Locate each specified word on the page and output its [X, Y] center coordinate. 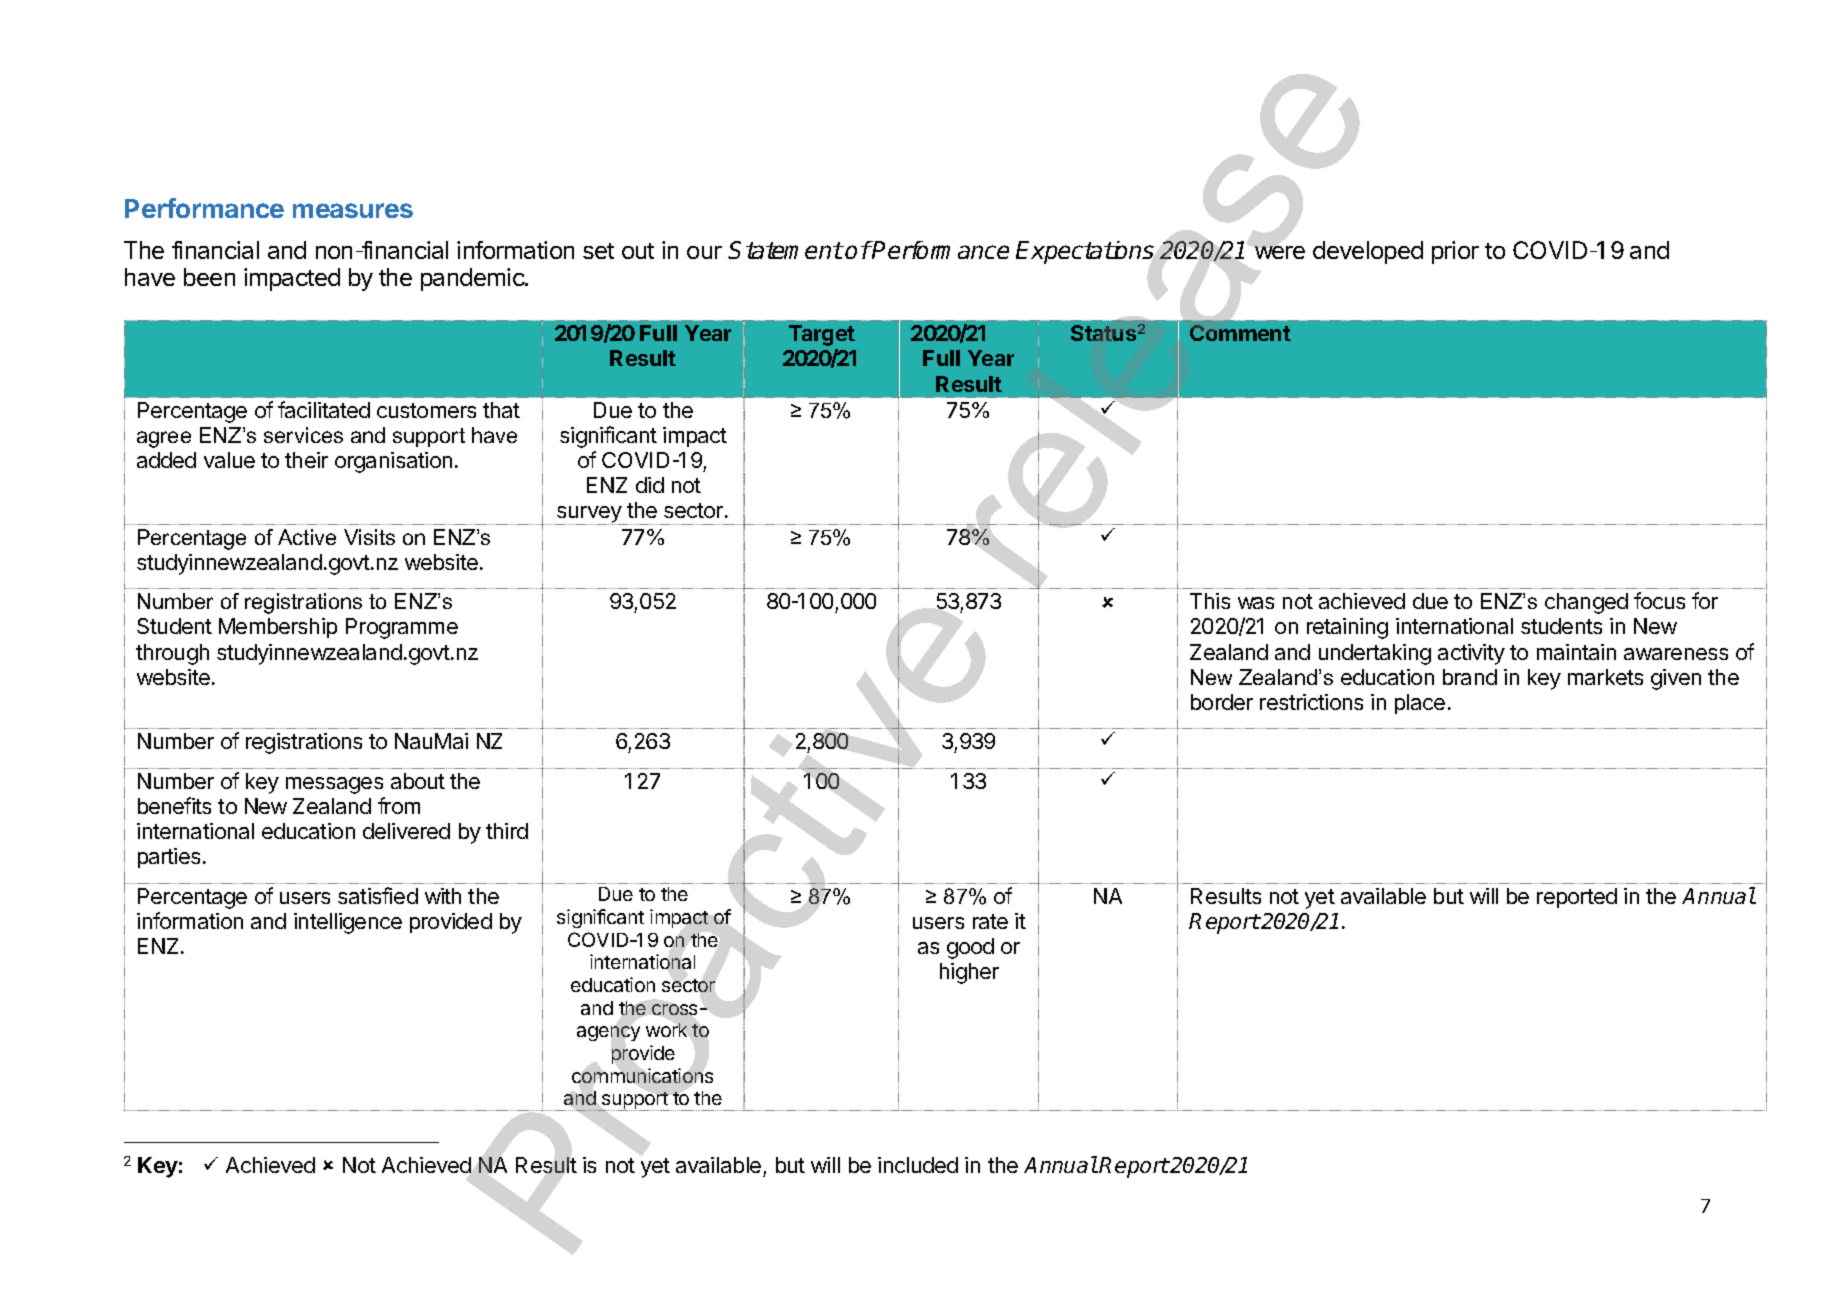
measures [353, 210]
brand [1470, 677]
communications [642, 1075]
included [918, 1165]
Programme [402, 628]
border [1222, 702]
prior [1455, 252]
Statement [785, 250]
